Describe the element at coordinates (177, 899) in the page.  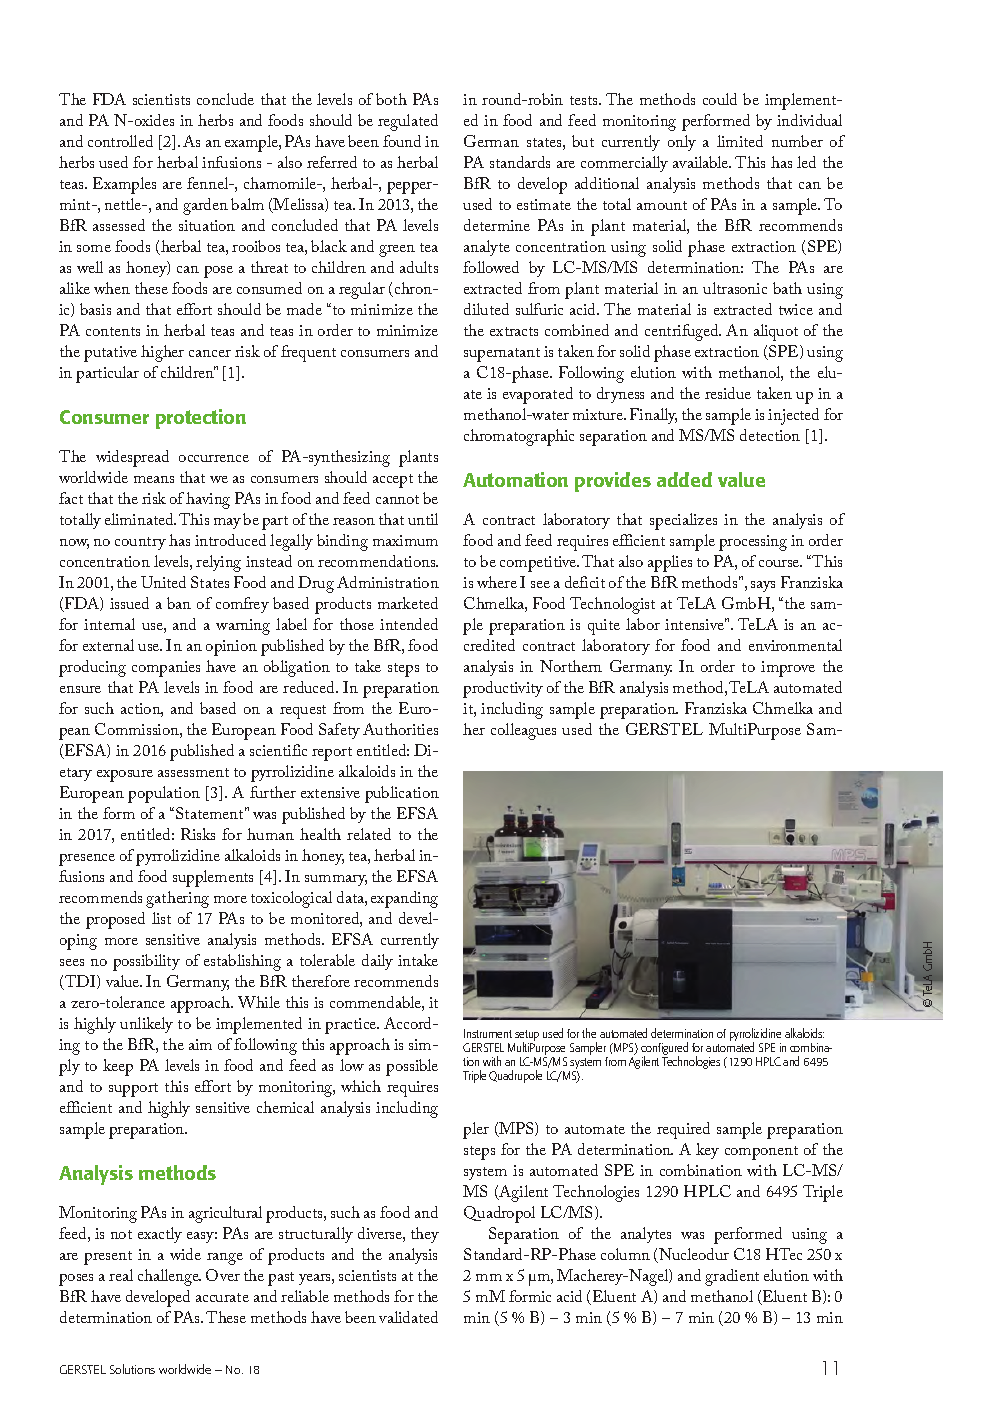
I see `gathering` at that location.
